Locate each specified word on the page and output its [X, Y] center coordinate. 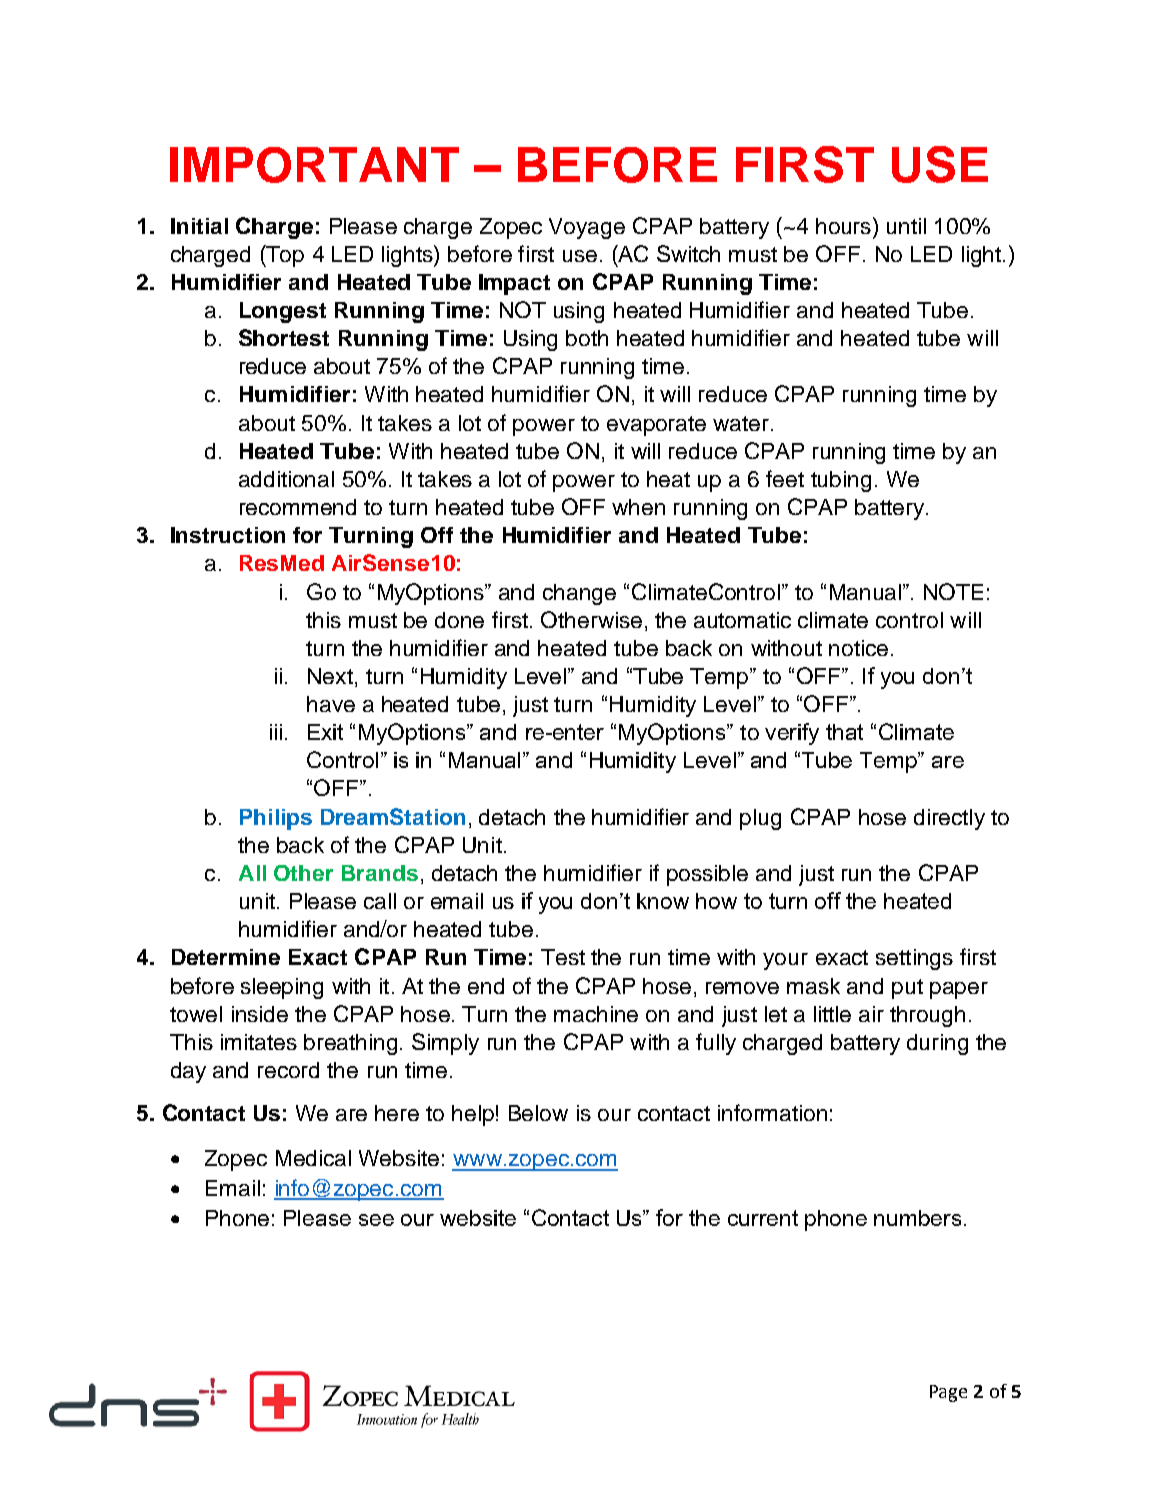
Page [948, 1393]
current [763, 1218]
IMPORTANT [314, 165]
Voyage [587, 228]
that [844, 732]
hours [843, 226]
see [376, 1220]
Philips [276, 819]
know [663, 901]
